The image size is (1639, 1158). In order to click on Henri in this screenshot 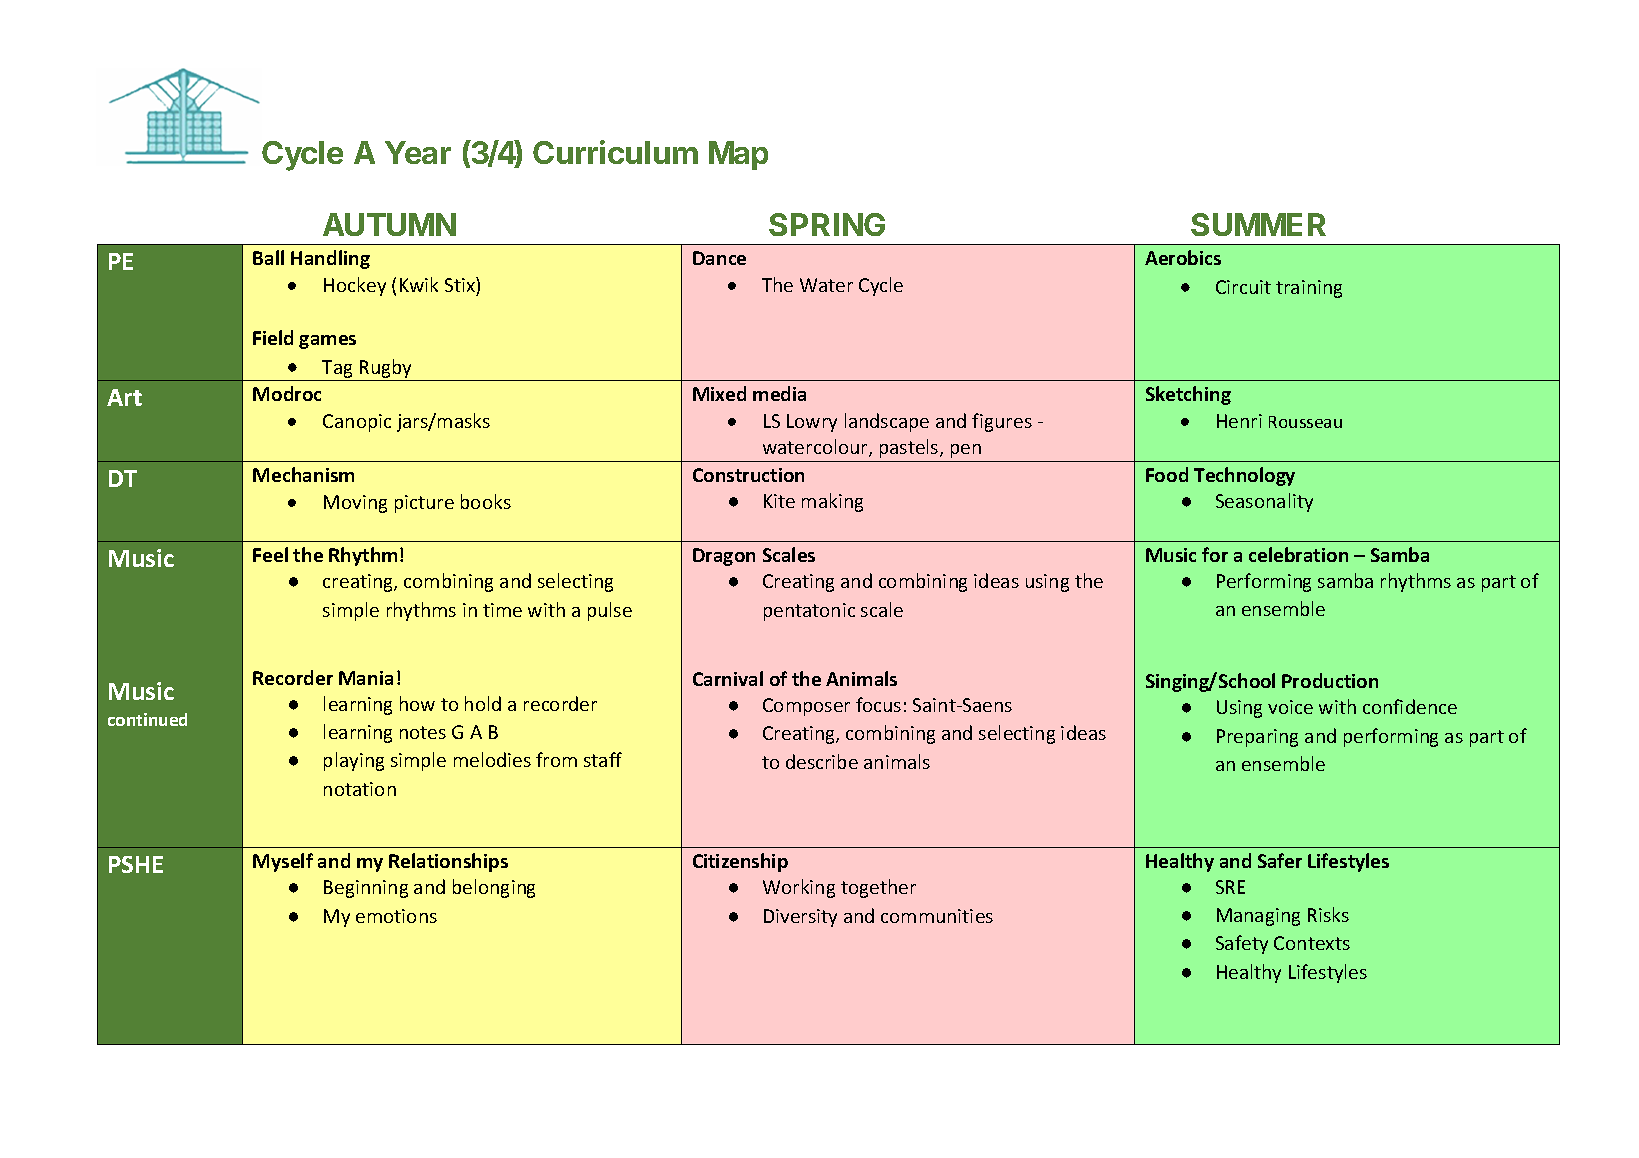, I will do `click(1239, 421)`.
